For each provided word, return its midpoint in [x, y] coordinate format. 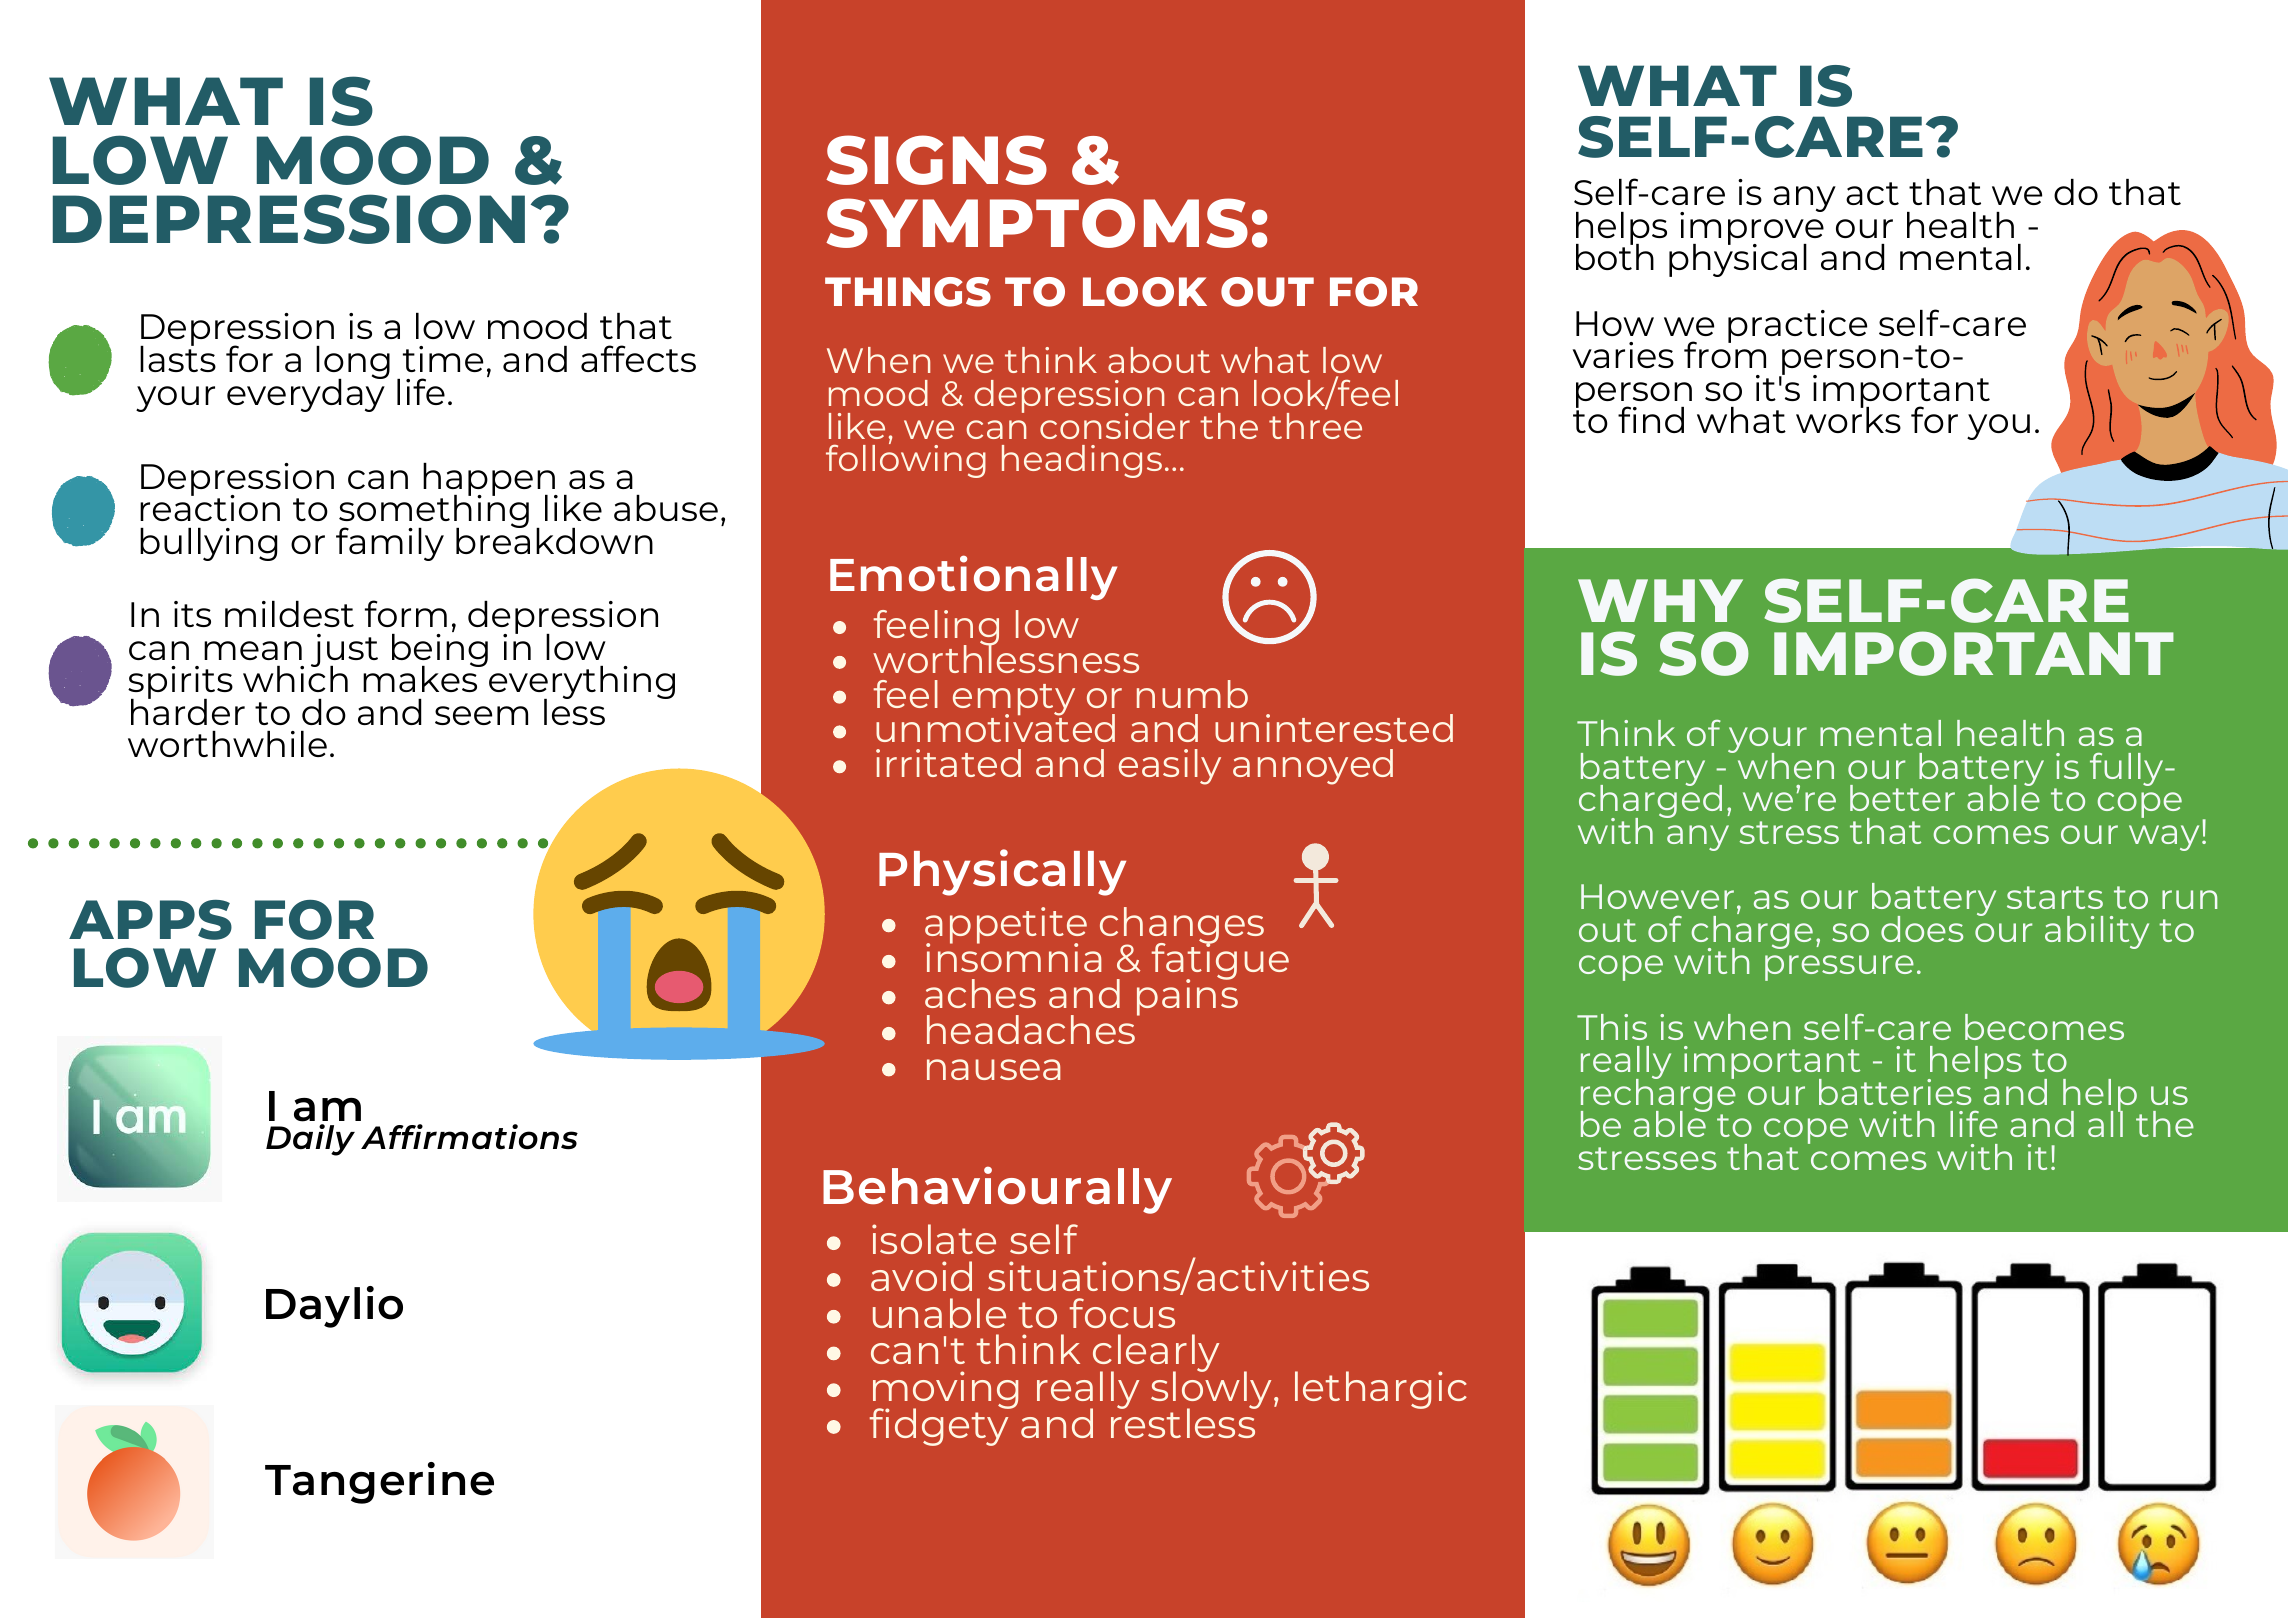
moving [945, 1391]
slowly [1213, 1390]
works [1848, 419]
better [1902, 798]
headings [1082, 461]
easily [1170, 767]
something [434, 512]
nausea [993, 1069]
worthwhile [227, 744]
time [443, 359]
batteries [1895, 1092]
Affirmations [469, 1137]
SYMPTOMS [1037, 223]
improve [1752, 228]
